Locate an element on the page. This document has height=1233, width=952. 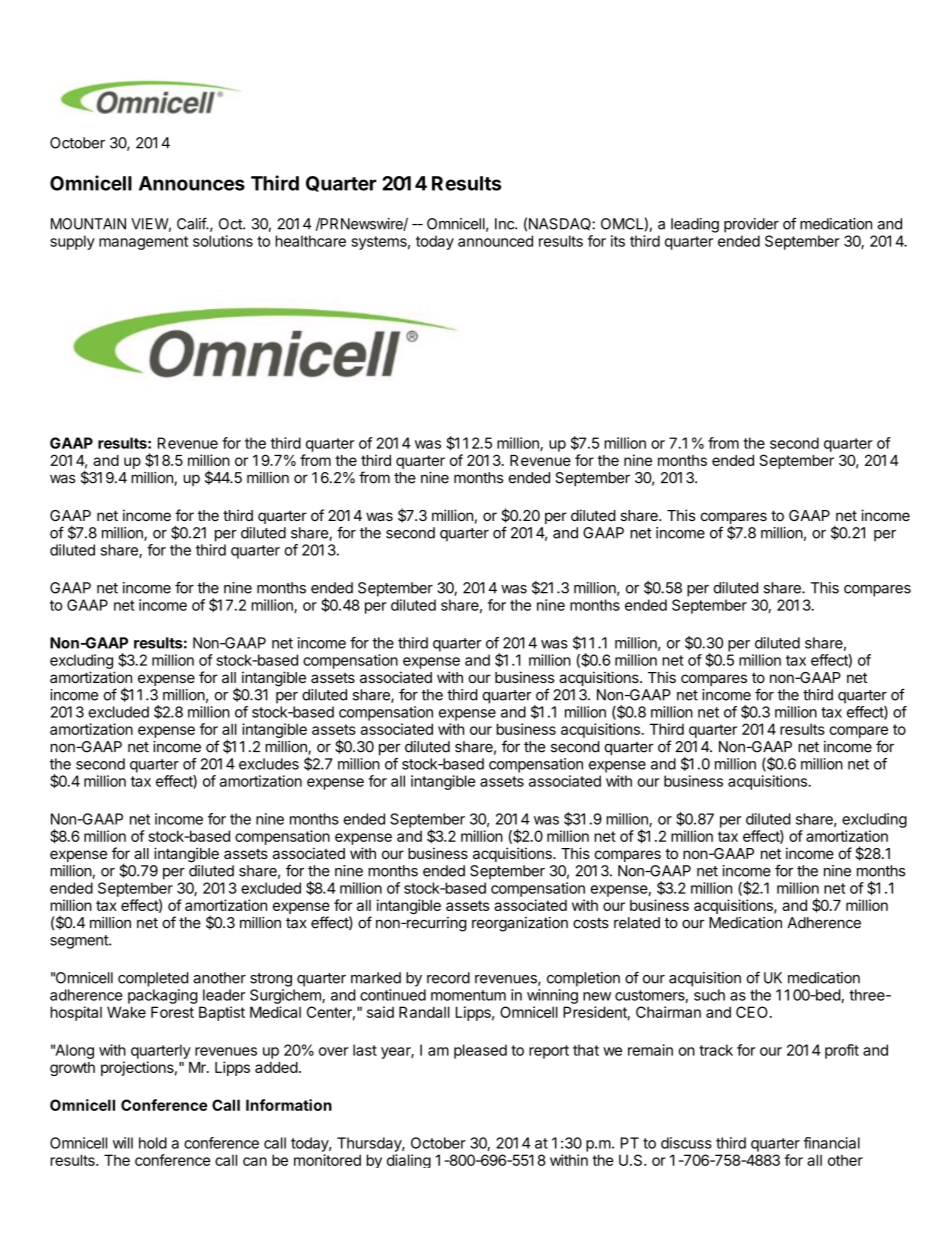
reorganization is located at coordinates (520, 924).
